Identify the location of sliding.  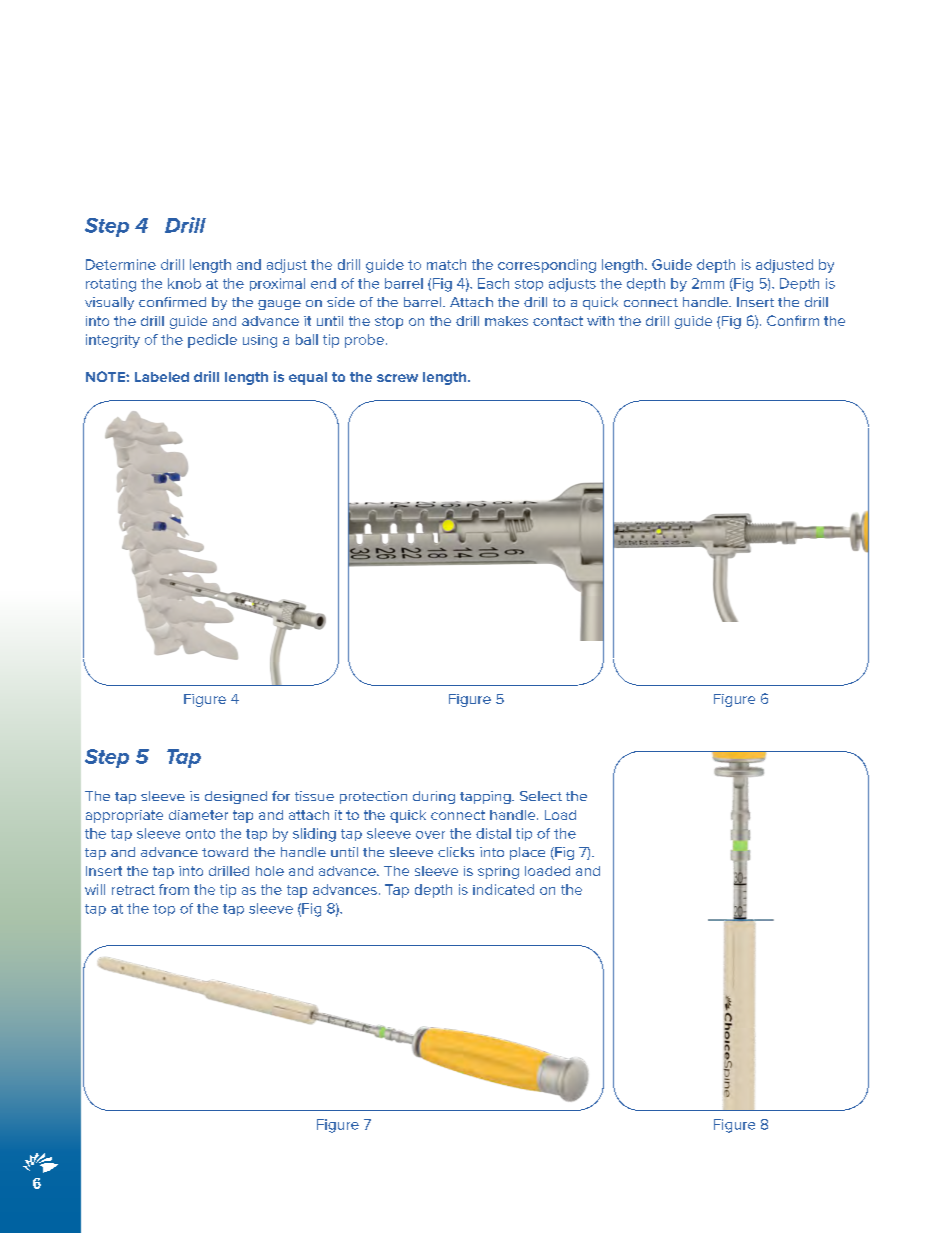
(314, 835).
